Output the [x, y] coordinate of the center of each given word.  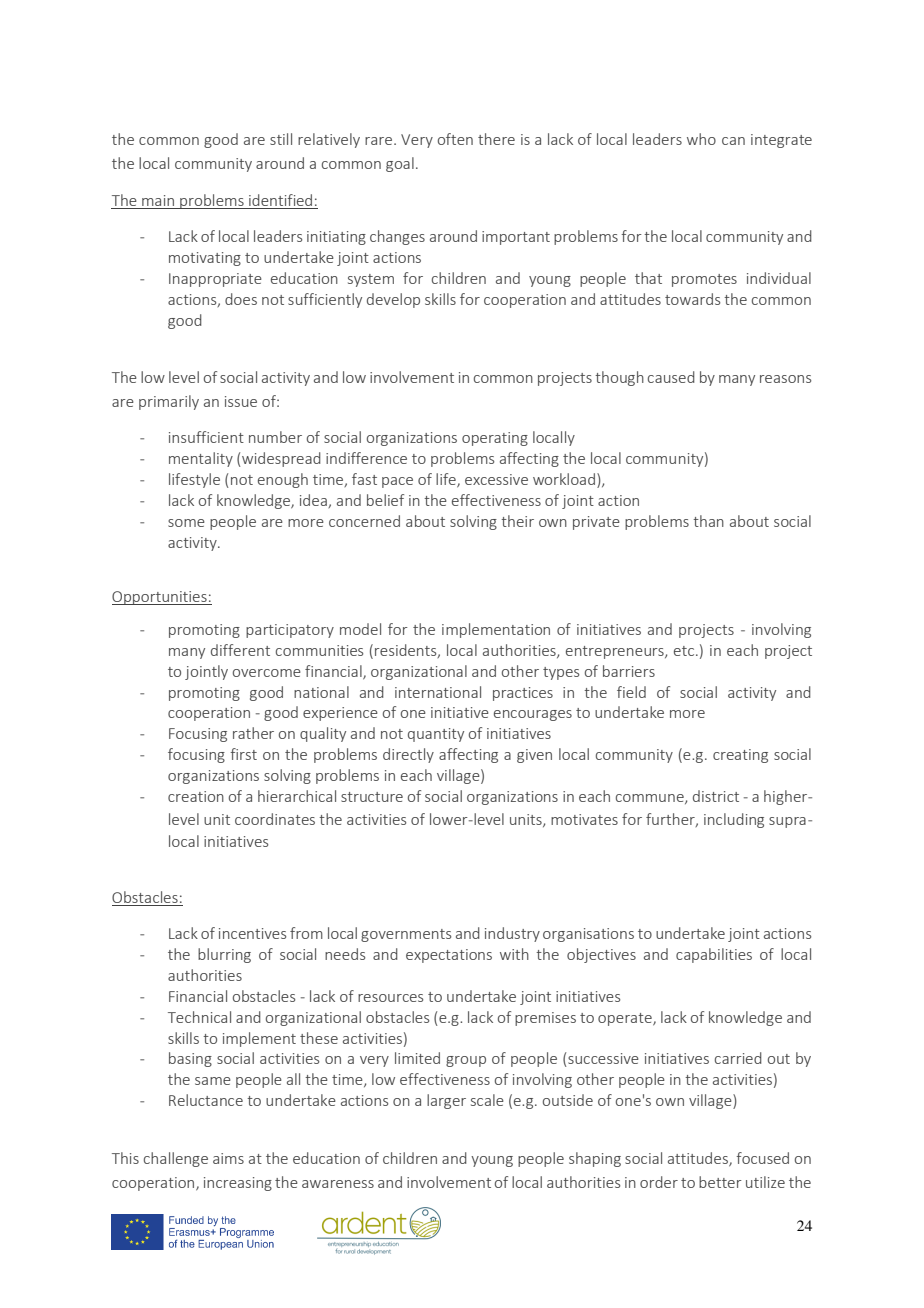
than [708, 521]
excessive [496, 479]
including [734, 820]
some [186, 523]
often [455, 139]
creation [196, 796]
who [701, 139]
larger [446, 1101]
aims [228, 1158]
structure [372, 797]
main [158, 200]
